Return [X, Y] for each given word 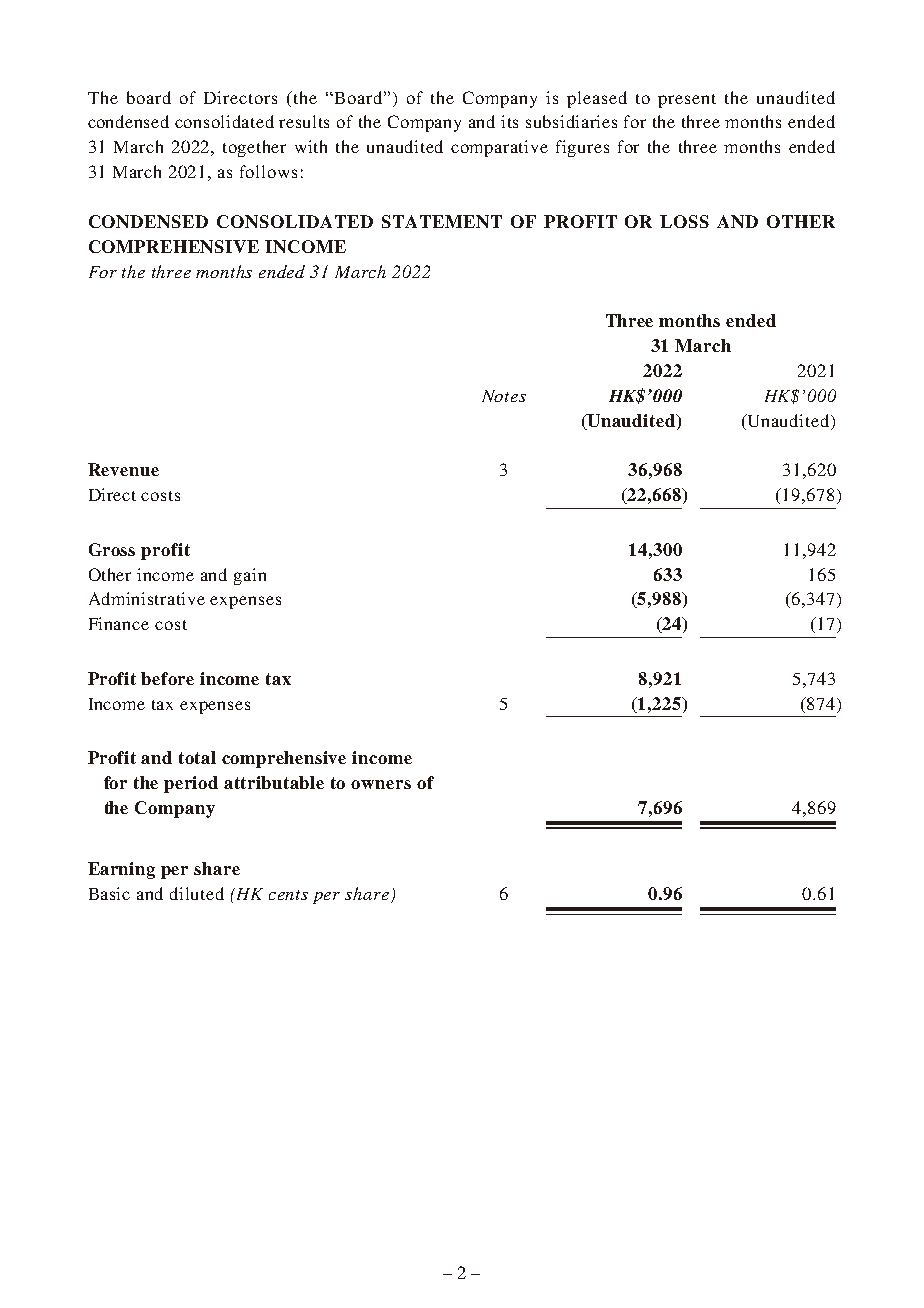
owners [381, 784]
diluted [197, 893]
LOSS [684, 221]
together [254, 148]
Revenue [123, 469]
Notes [504, 396]
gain [250, 576]
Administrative [147, 598]
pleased [597, 99]
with [311, 146]
